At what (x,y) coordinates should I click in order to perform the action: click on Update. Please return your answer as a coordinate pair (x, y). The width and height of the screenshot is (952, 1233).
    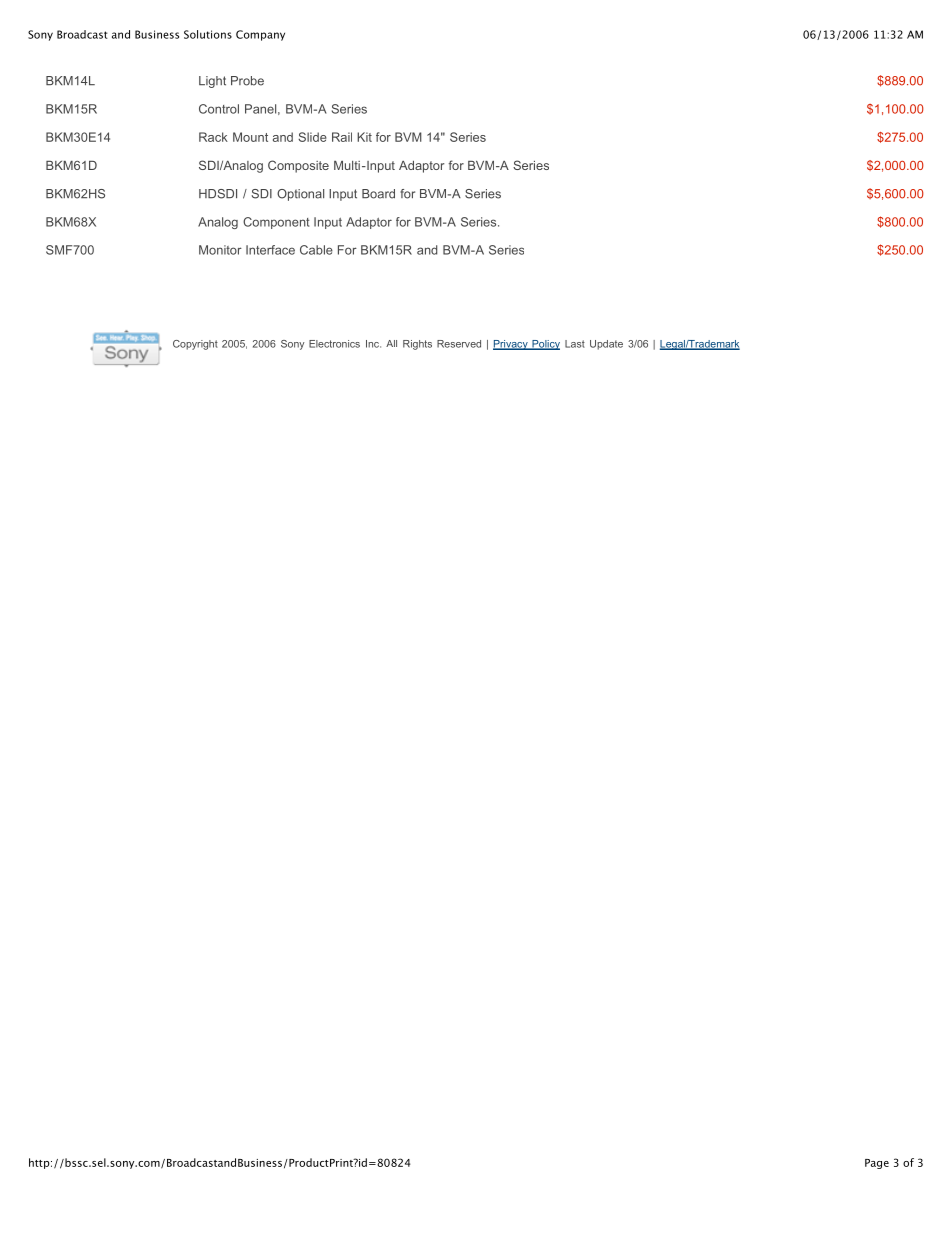
    Looking at the image, I should click on (606, 345).
